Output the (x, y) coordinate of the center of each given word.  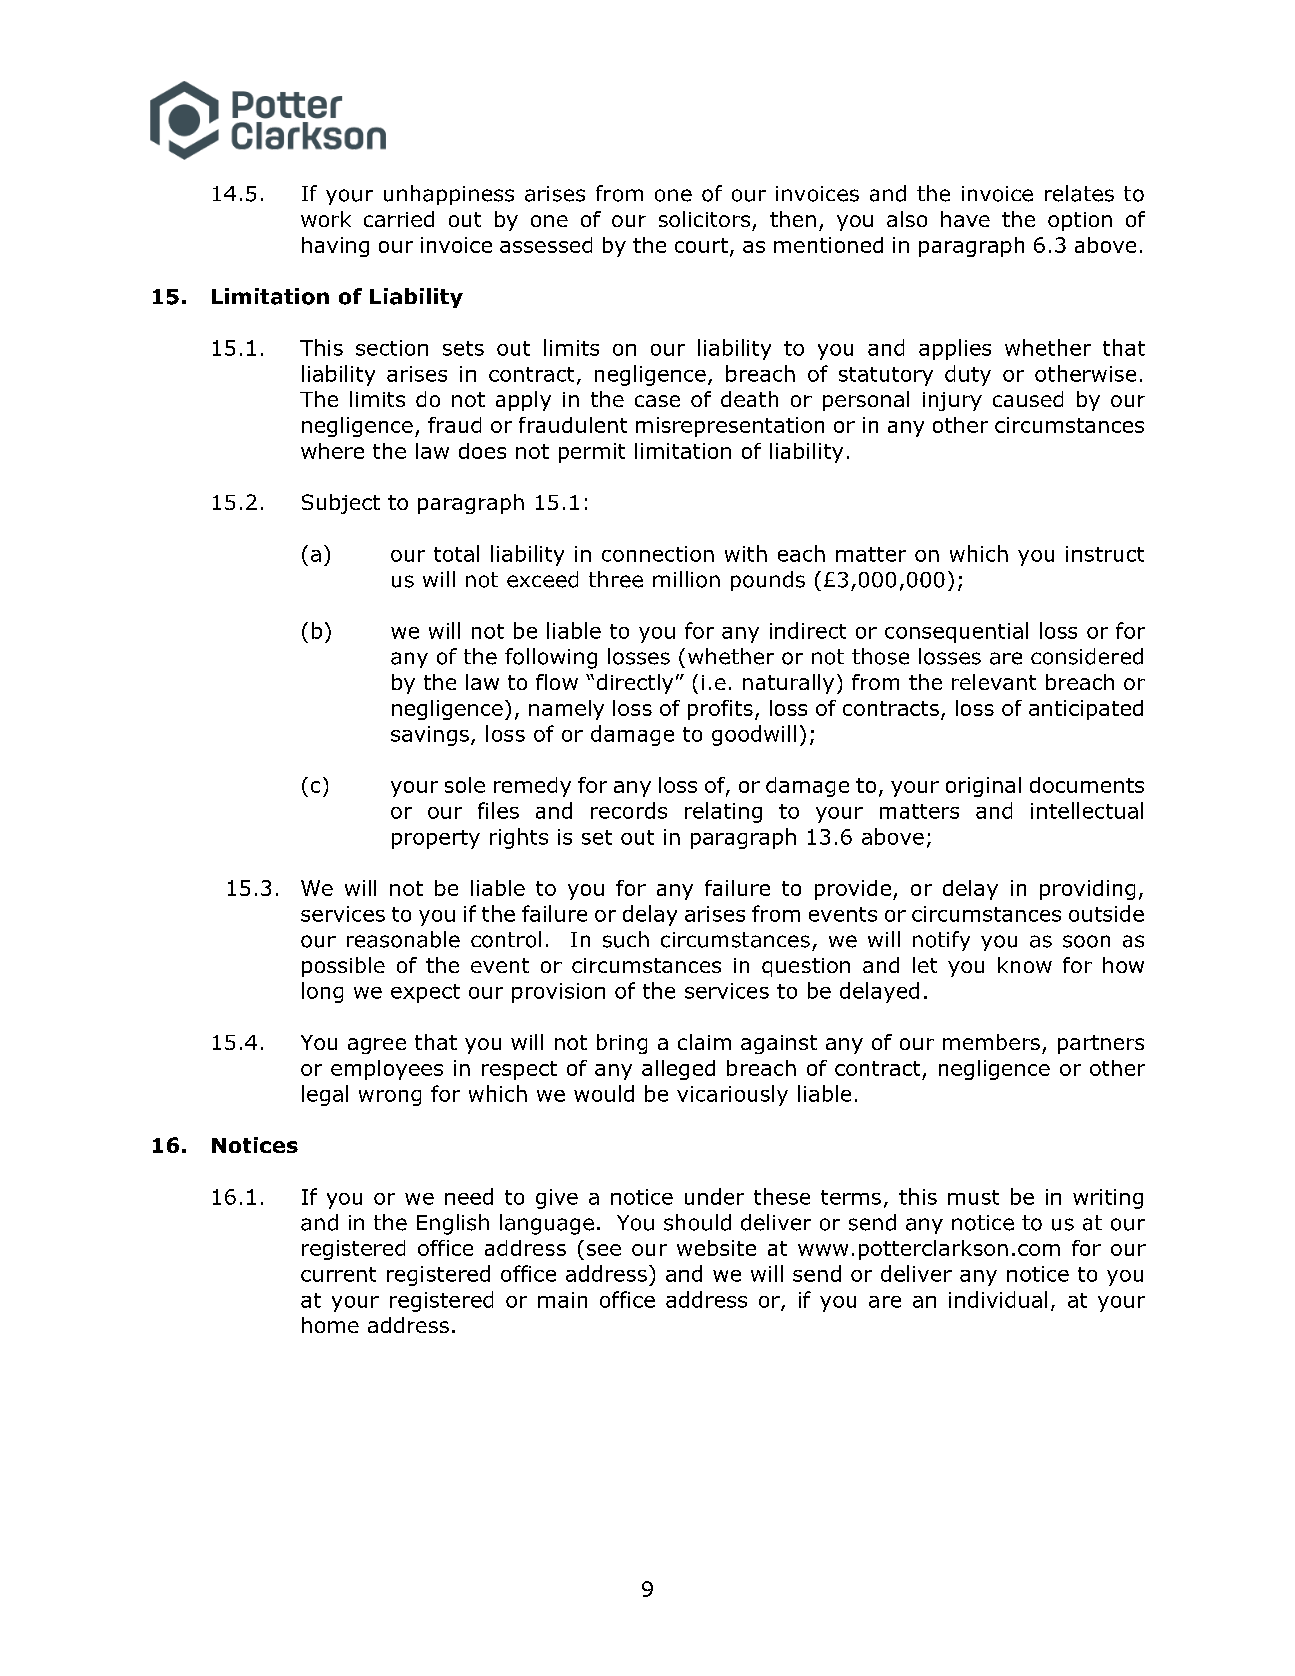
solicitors (704, 219)
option (1080, 221)
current (338, 1274)
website (716, 1248)
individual (998, 1299)
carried (399, 219)
